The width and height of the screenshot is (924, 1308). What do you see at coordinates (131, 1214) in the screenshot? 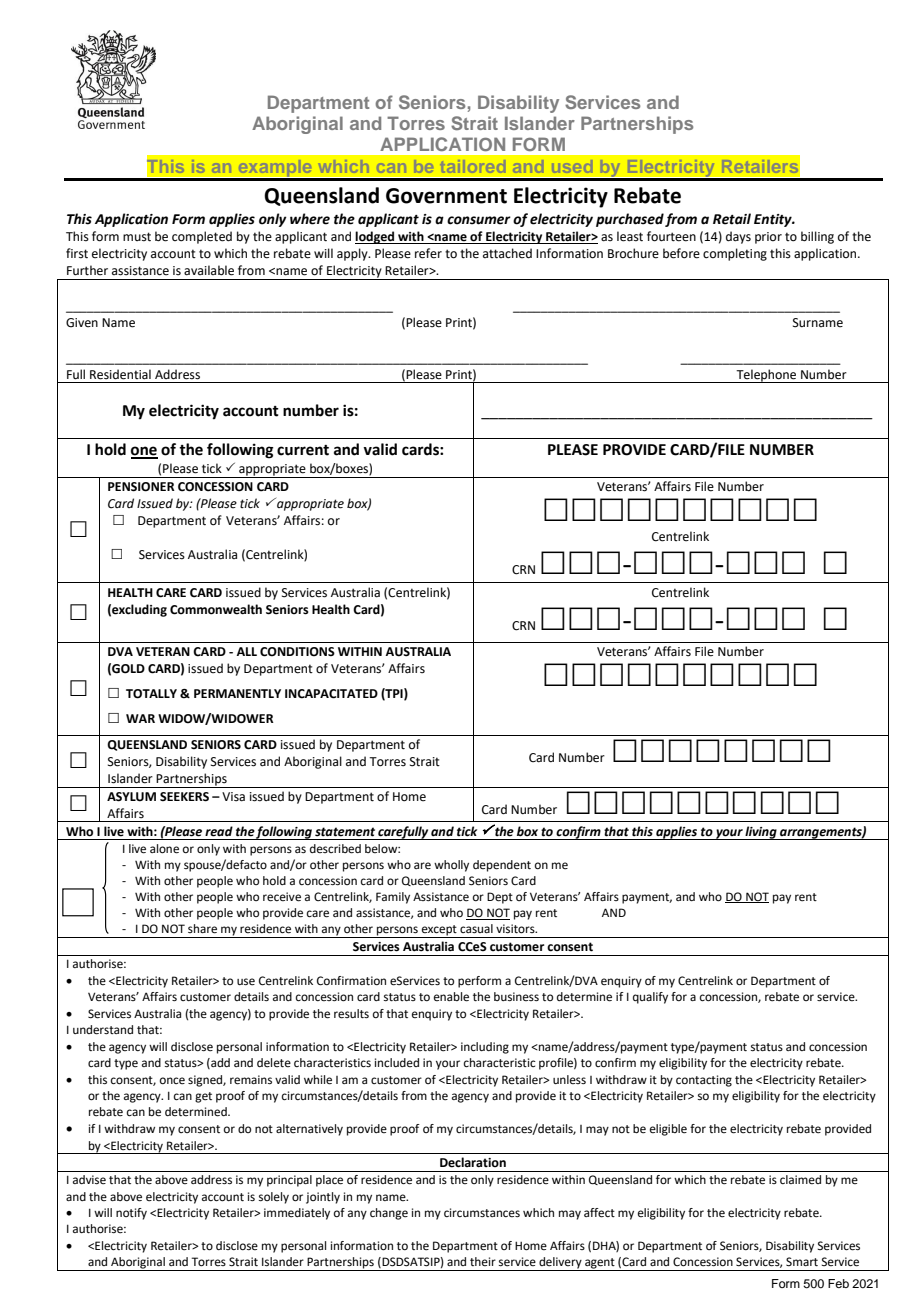
I see `notify` at bounding box center [131, 1214].
